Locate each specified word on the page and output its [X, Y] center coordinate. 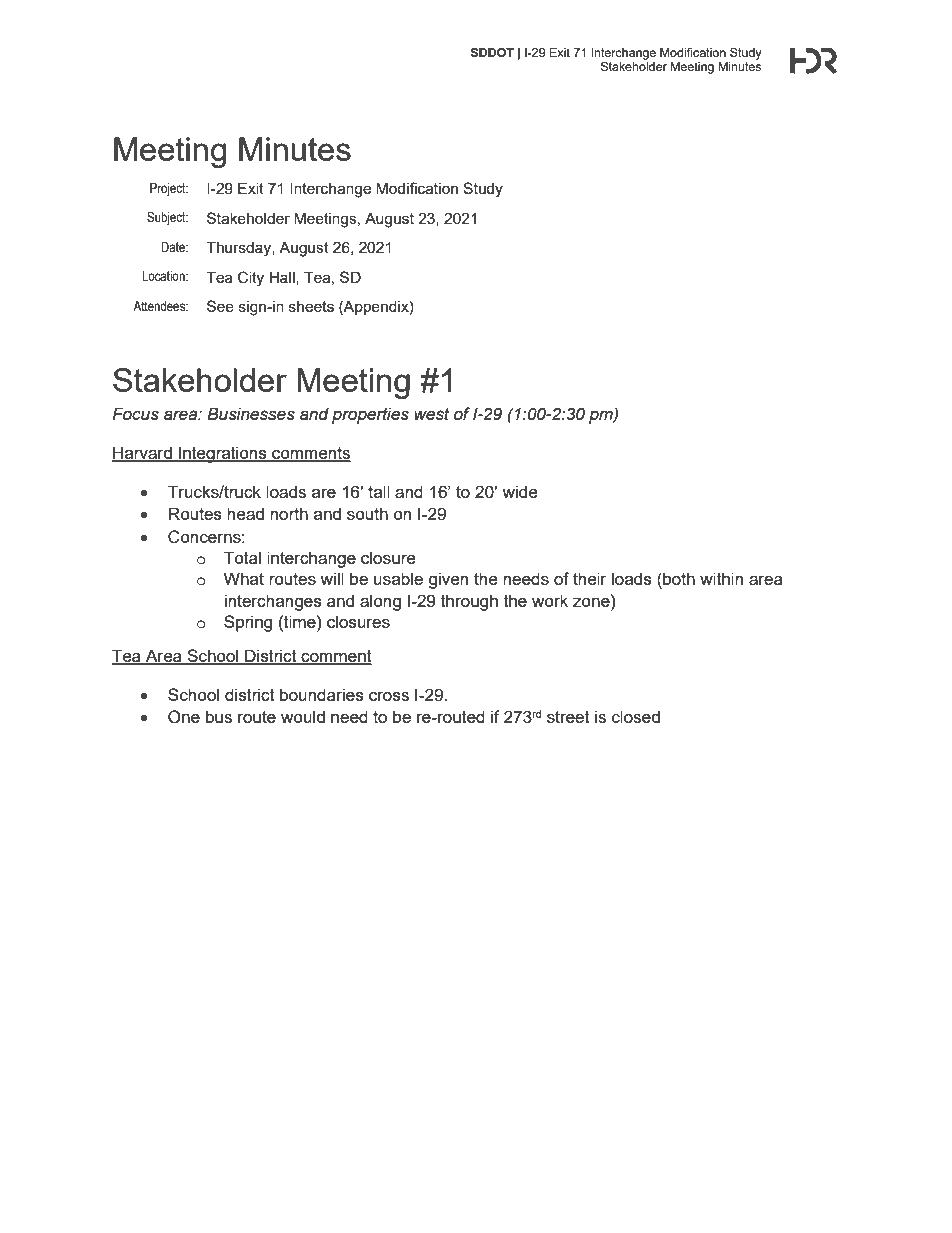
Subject [167, 218]
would [303, 716]
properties [370, 415]
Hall [283, 278]
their [590, 578]
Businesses [251, 414]
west [432, 414]
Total [242, 557]
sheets [311, 306]
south [367, 513]
